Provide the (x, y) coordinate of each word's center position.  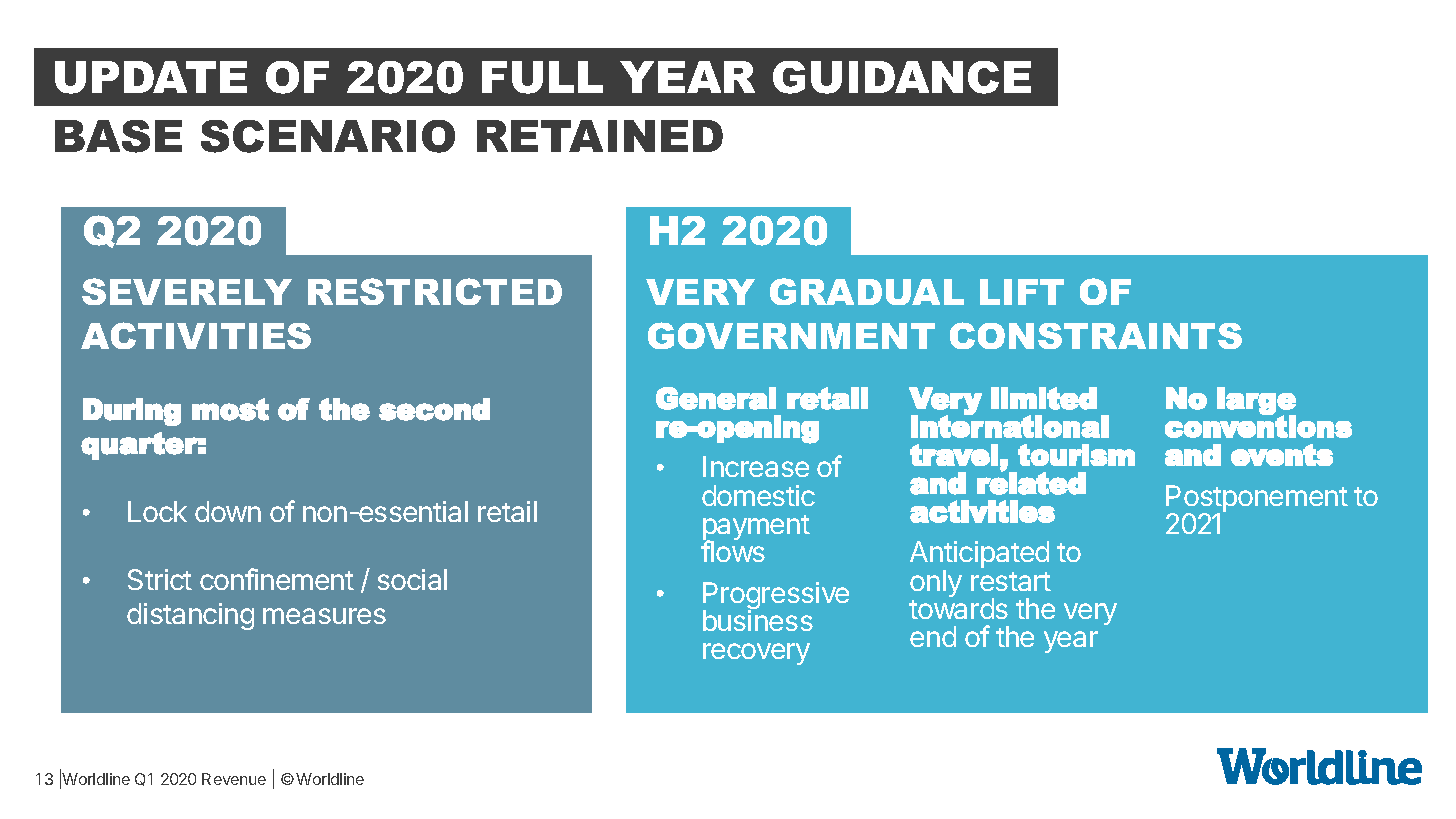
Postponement (1257, 499)
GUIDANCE (902, 77)
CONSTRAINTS (1096, 335)
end (933, 636)
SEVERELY (187, 291)
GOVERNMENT (791, 335)
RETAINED (600, 136)
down (228, 511)
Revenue (234, 779)
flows (733, 551)
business (758, 620)
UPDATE (151, 77)
